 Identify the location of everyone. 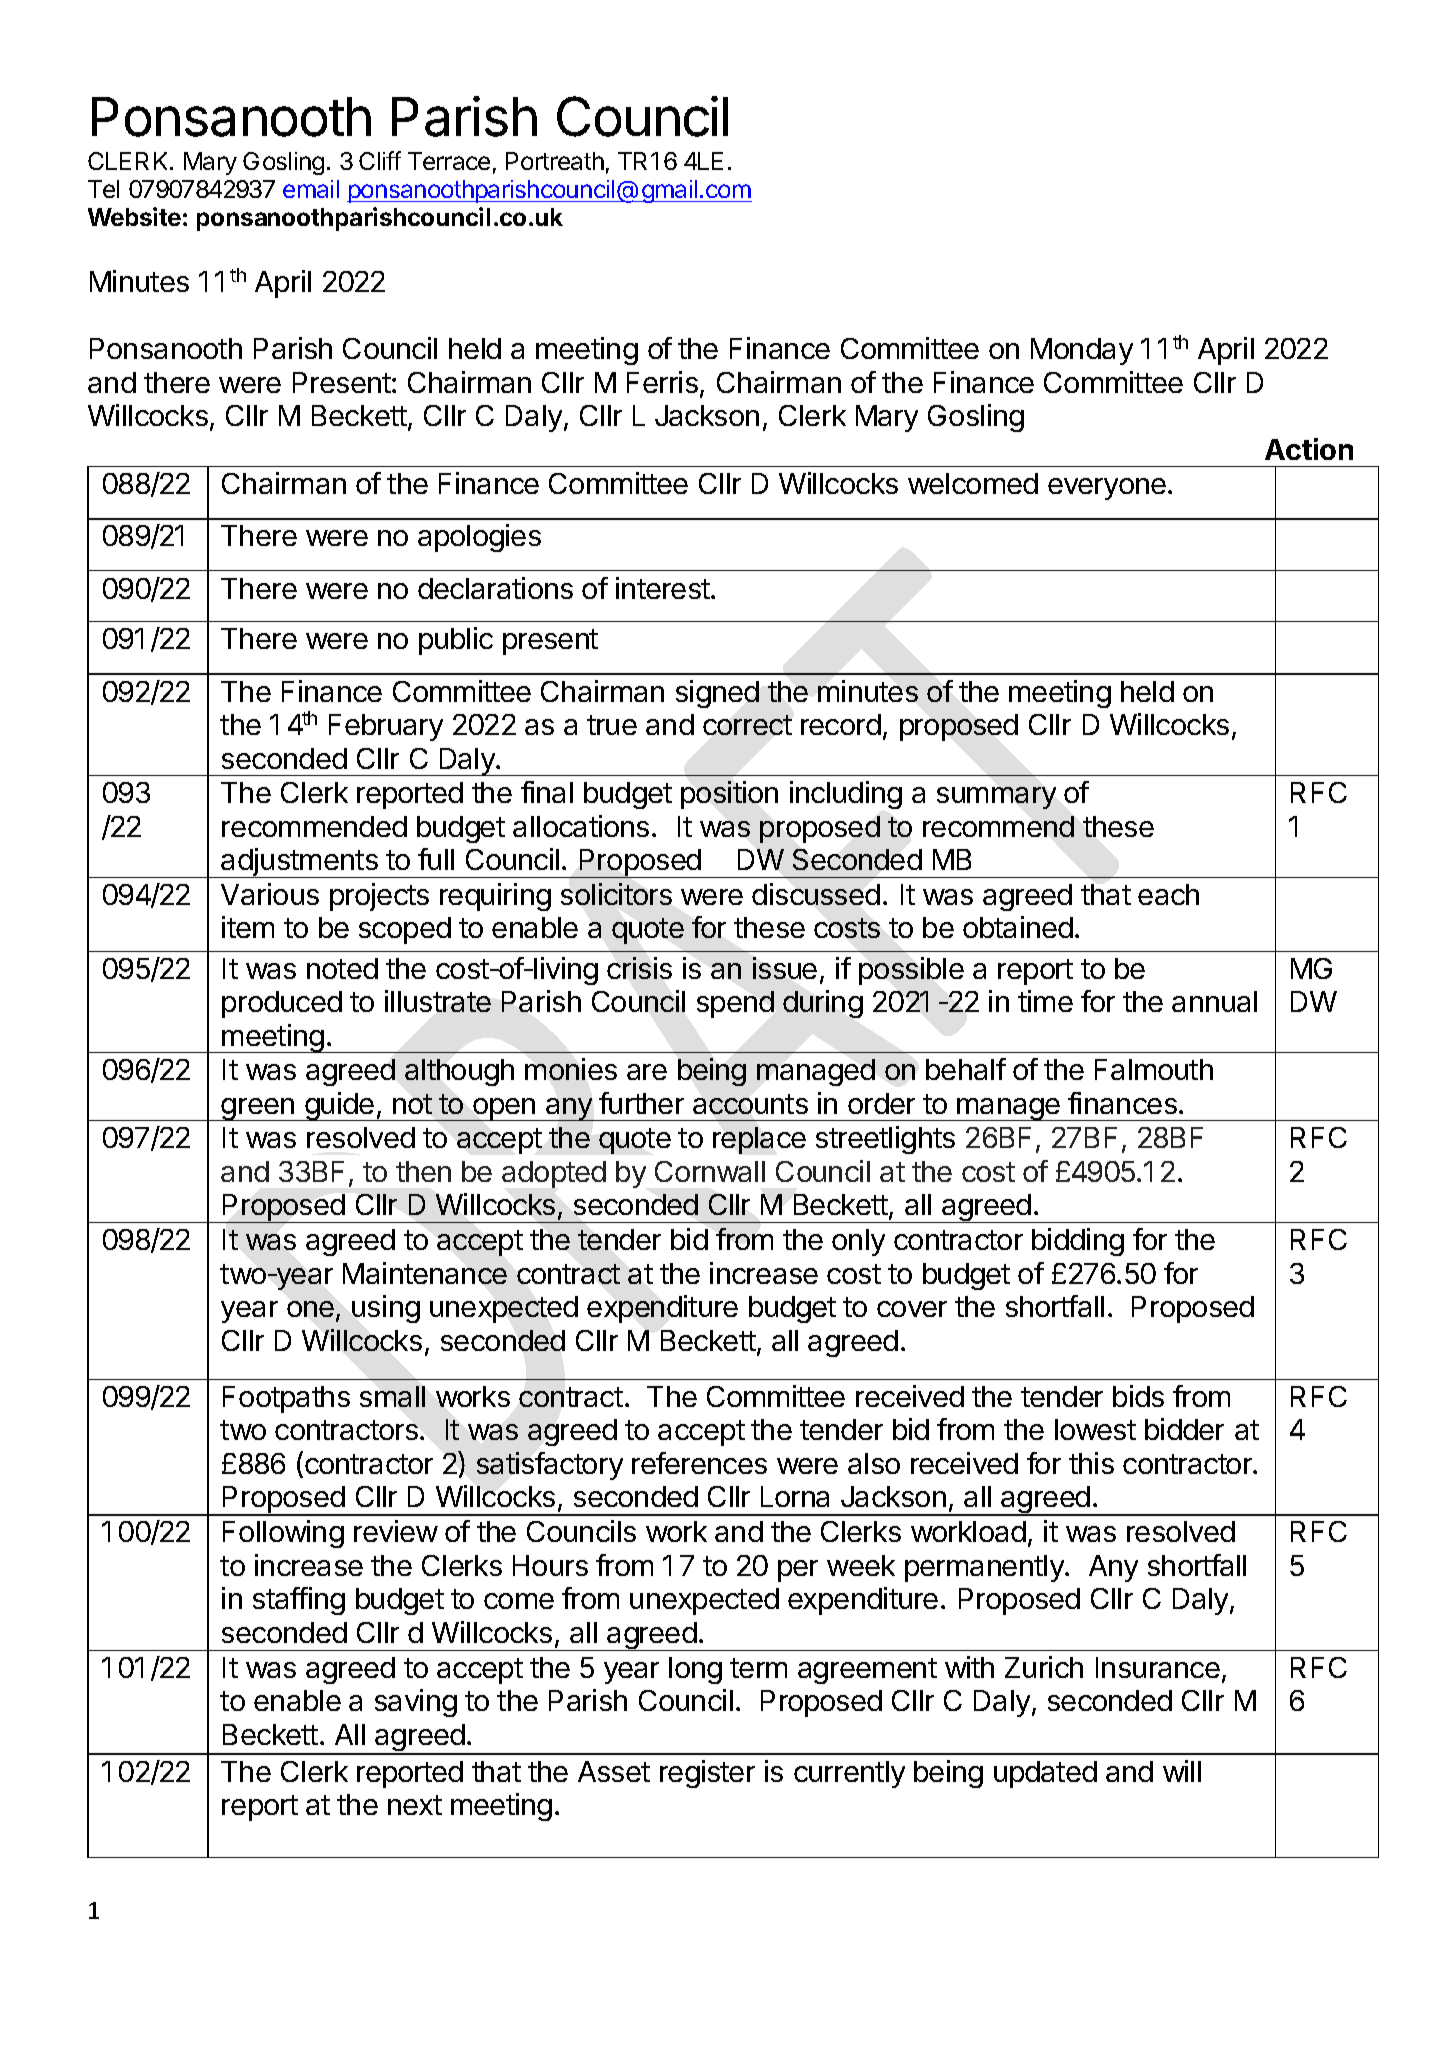
(1107, 489).
